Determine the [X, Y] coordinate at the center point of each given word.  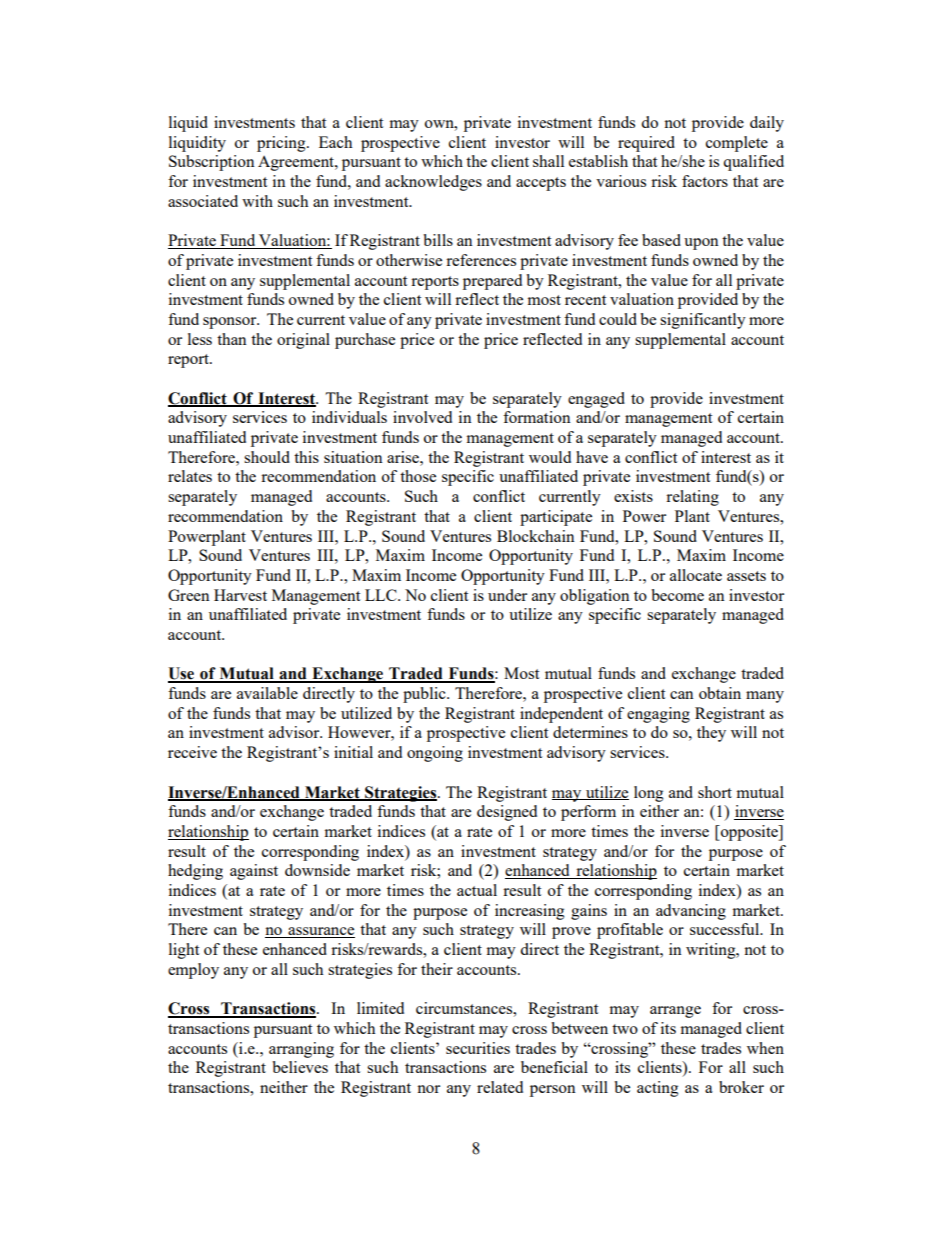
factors [705, 181]
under [507, 595]
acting [658, 1089]
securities [478, 1048]
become [677, 595]
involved [422, 417]
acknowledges [433, 183]
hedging [195, 872]
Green [189, 595]
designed [507, 813]
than [232, 339]
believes [300, 1067]
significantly [703, 321]
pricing [282, 144]
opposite [749, 833]
